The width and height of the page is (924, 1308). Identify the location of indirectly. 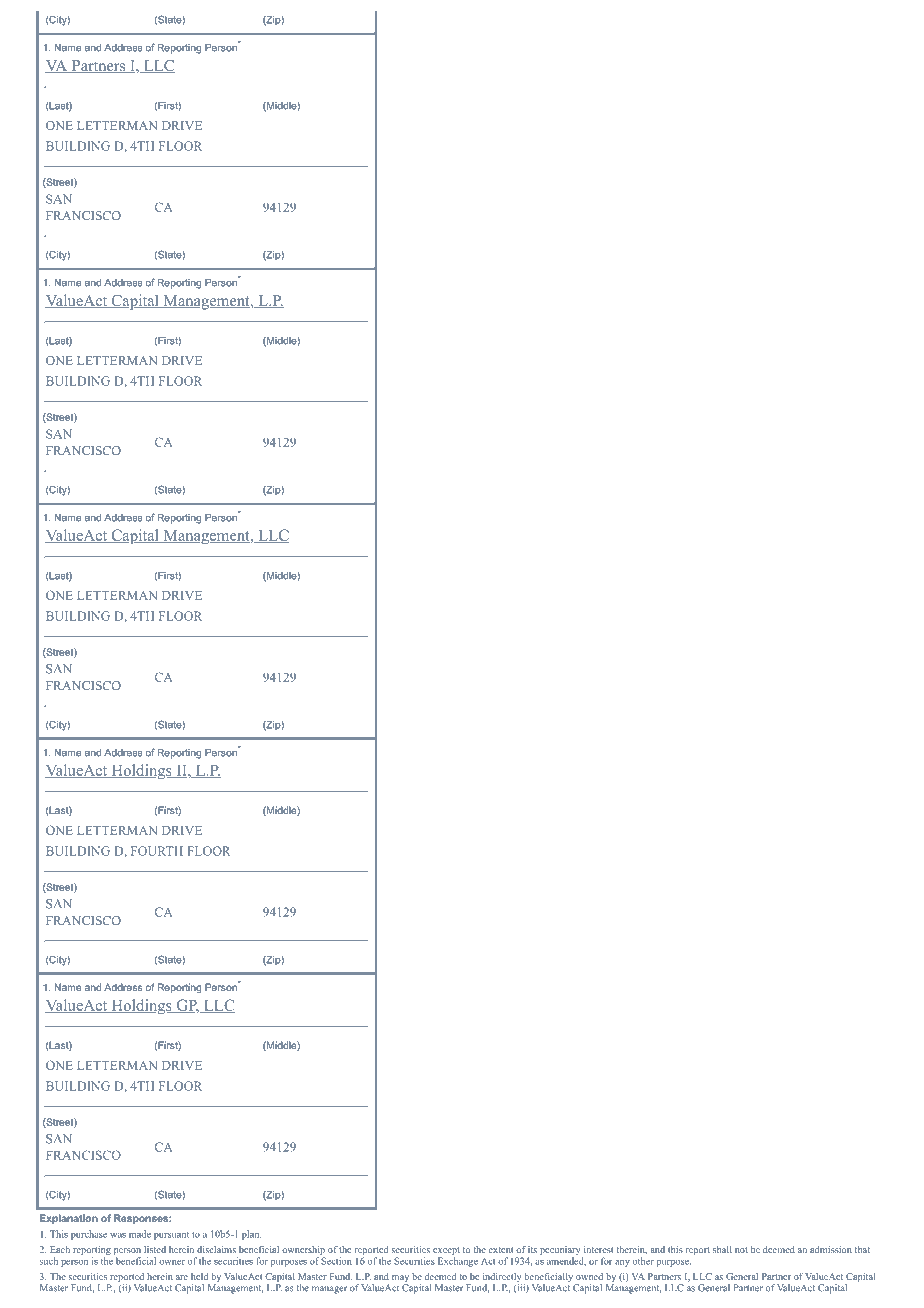
(502, 1279).
